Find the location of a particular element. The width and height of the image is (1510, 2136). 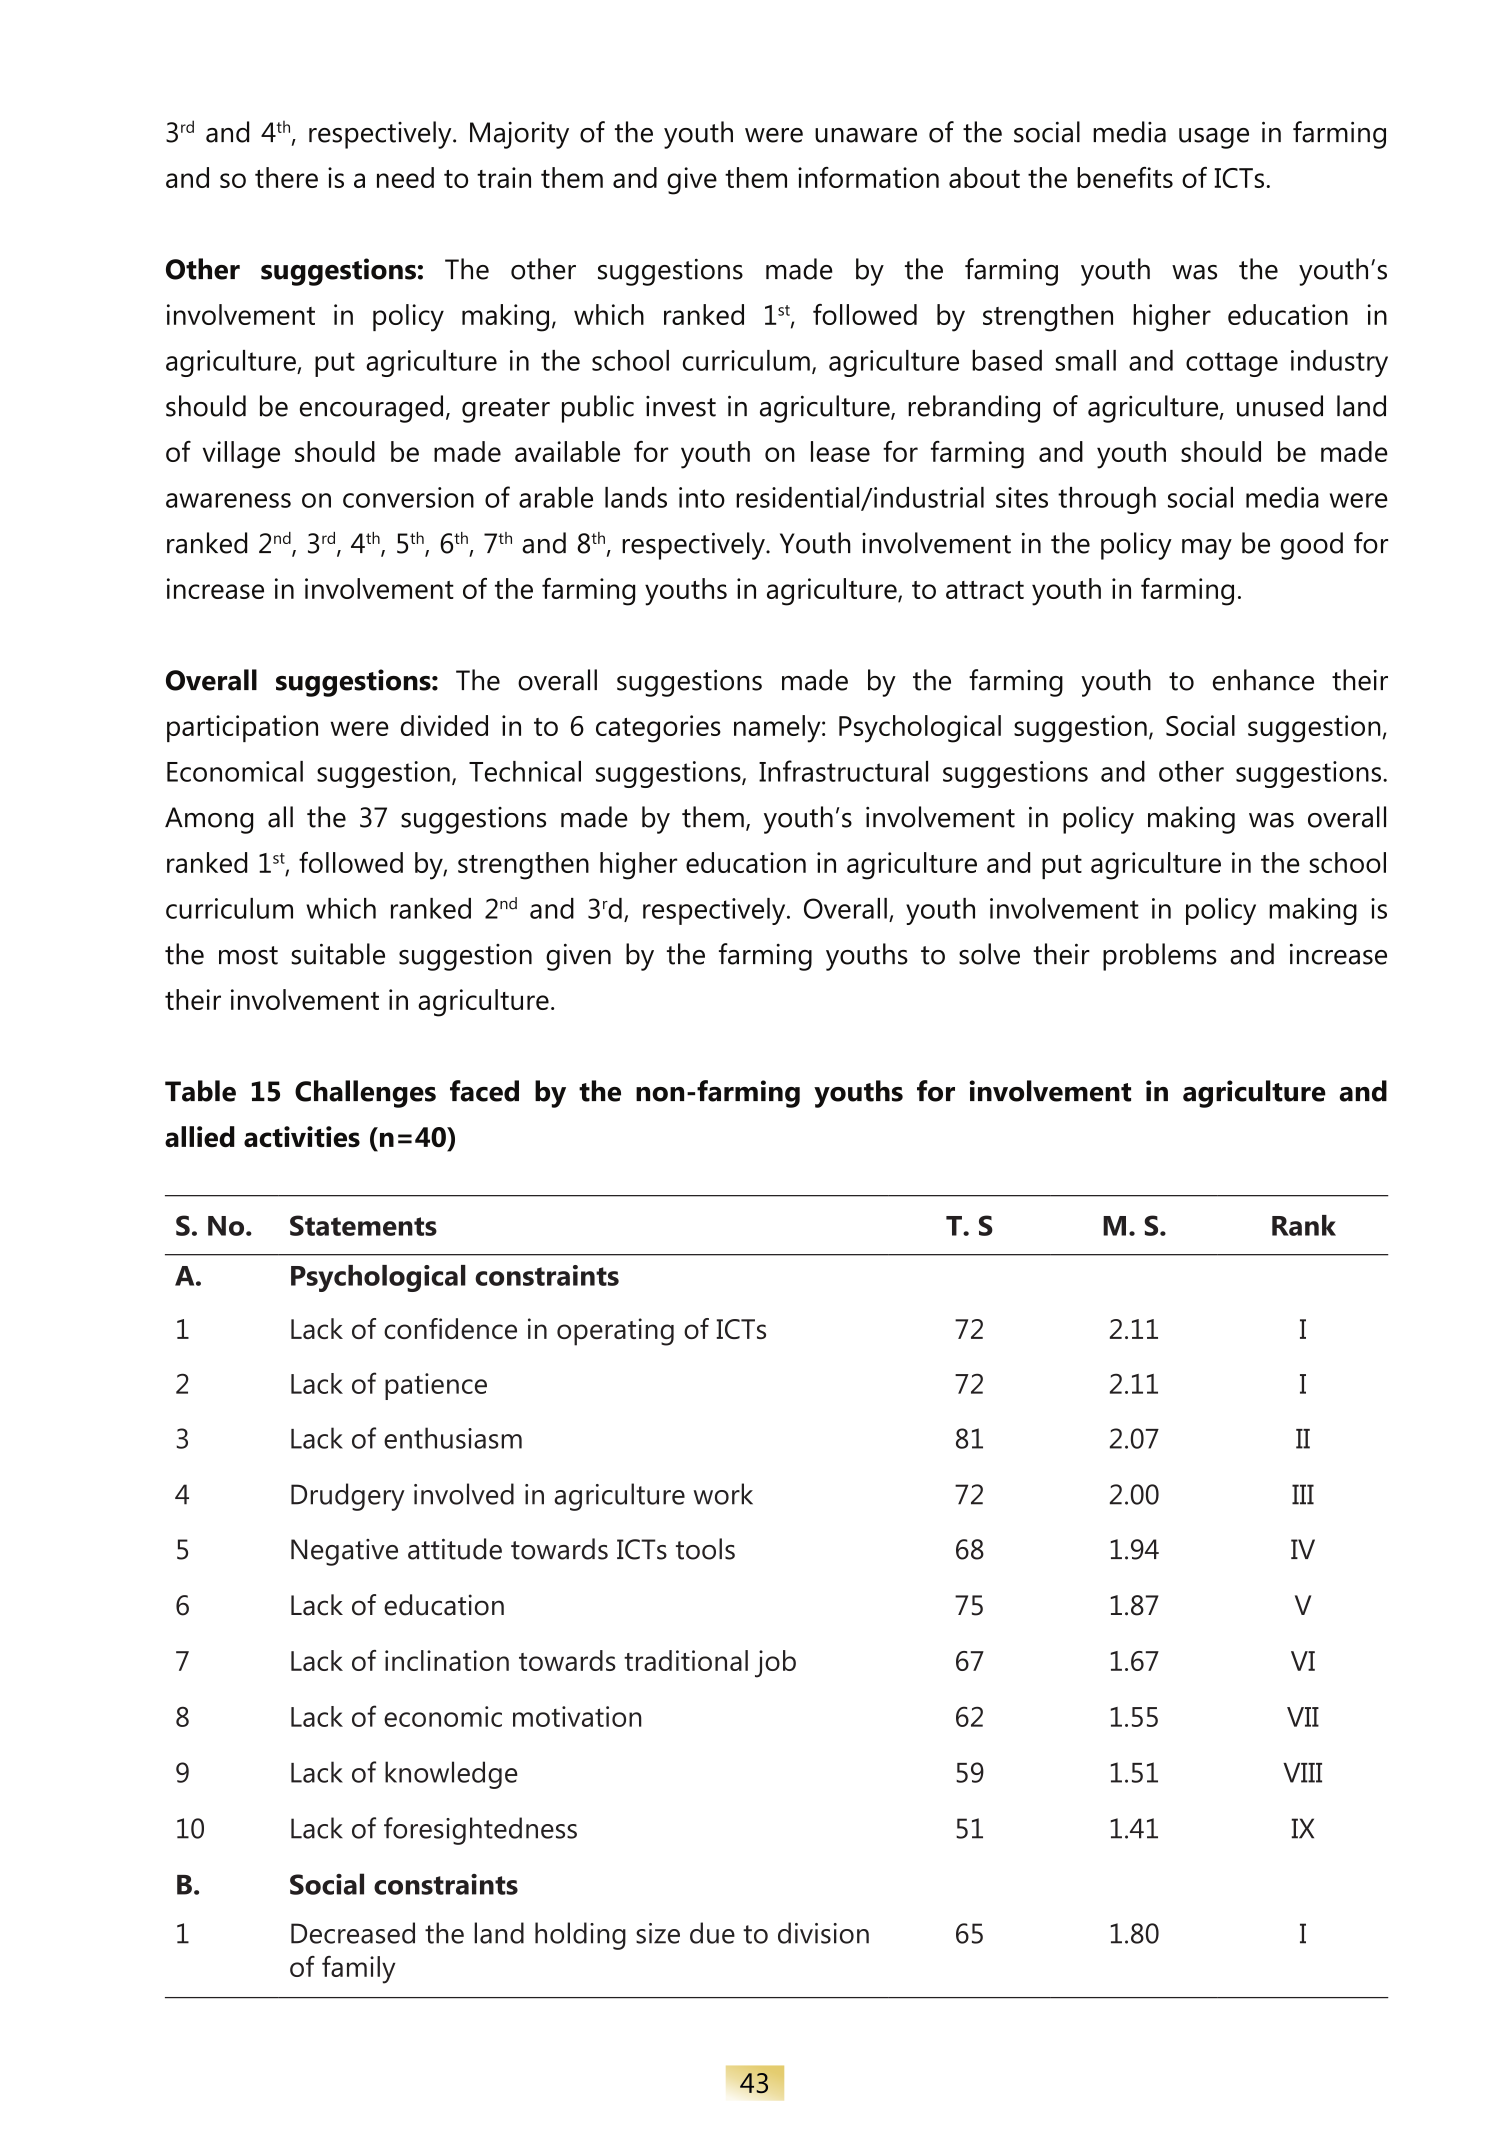

Challenges is located at coordinates (365, 1094).
